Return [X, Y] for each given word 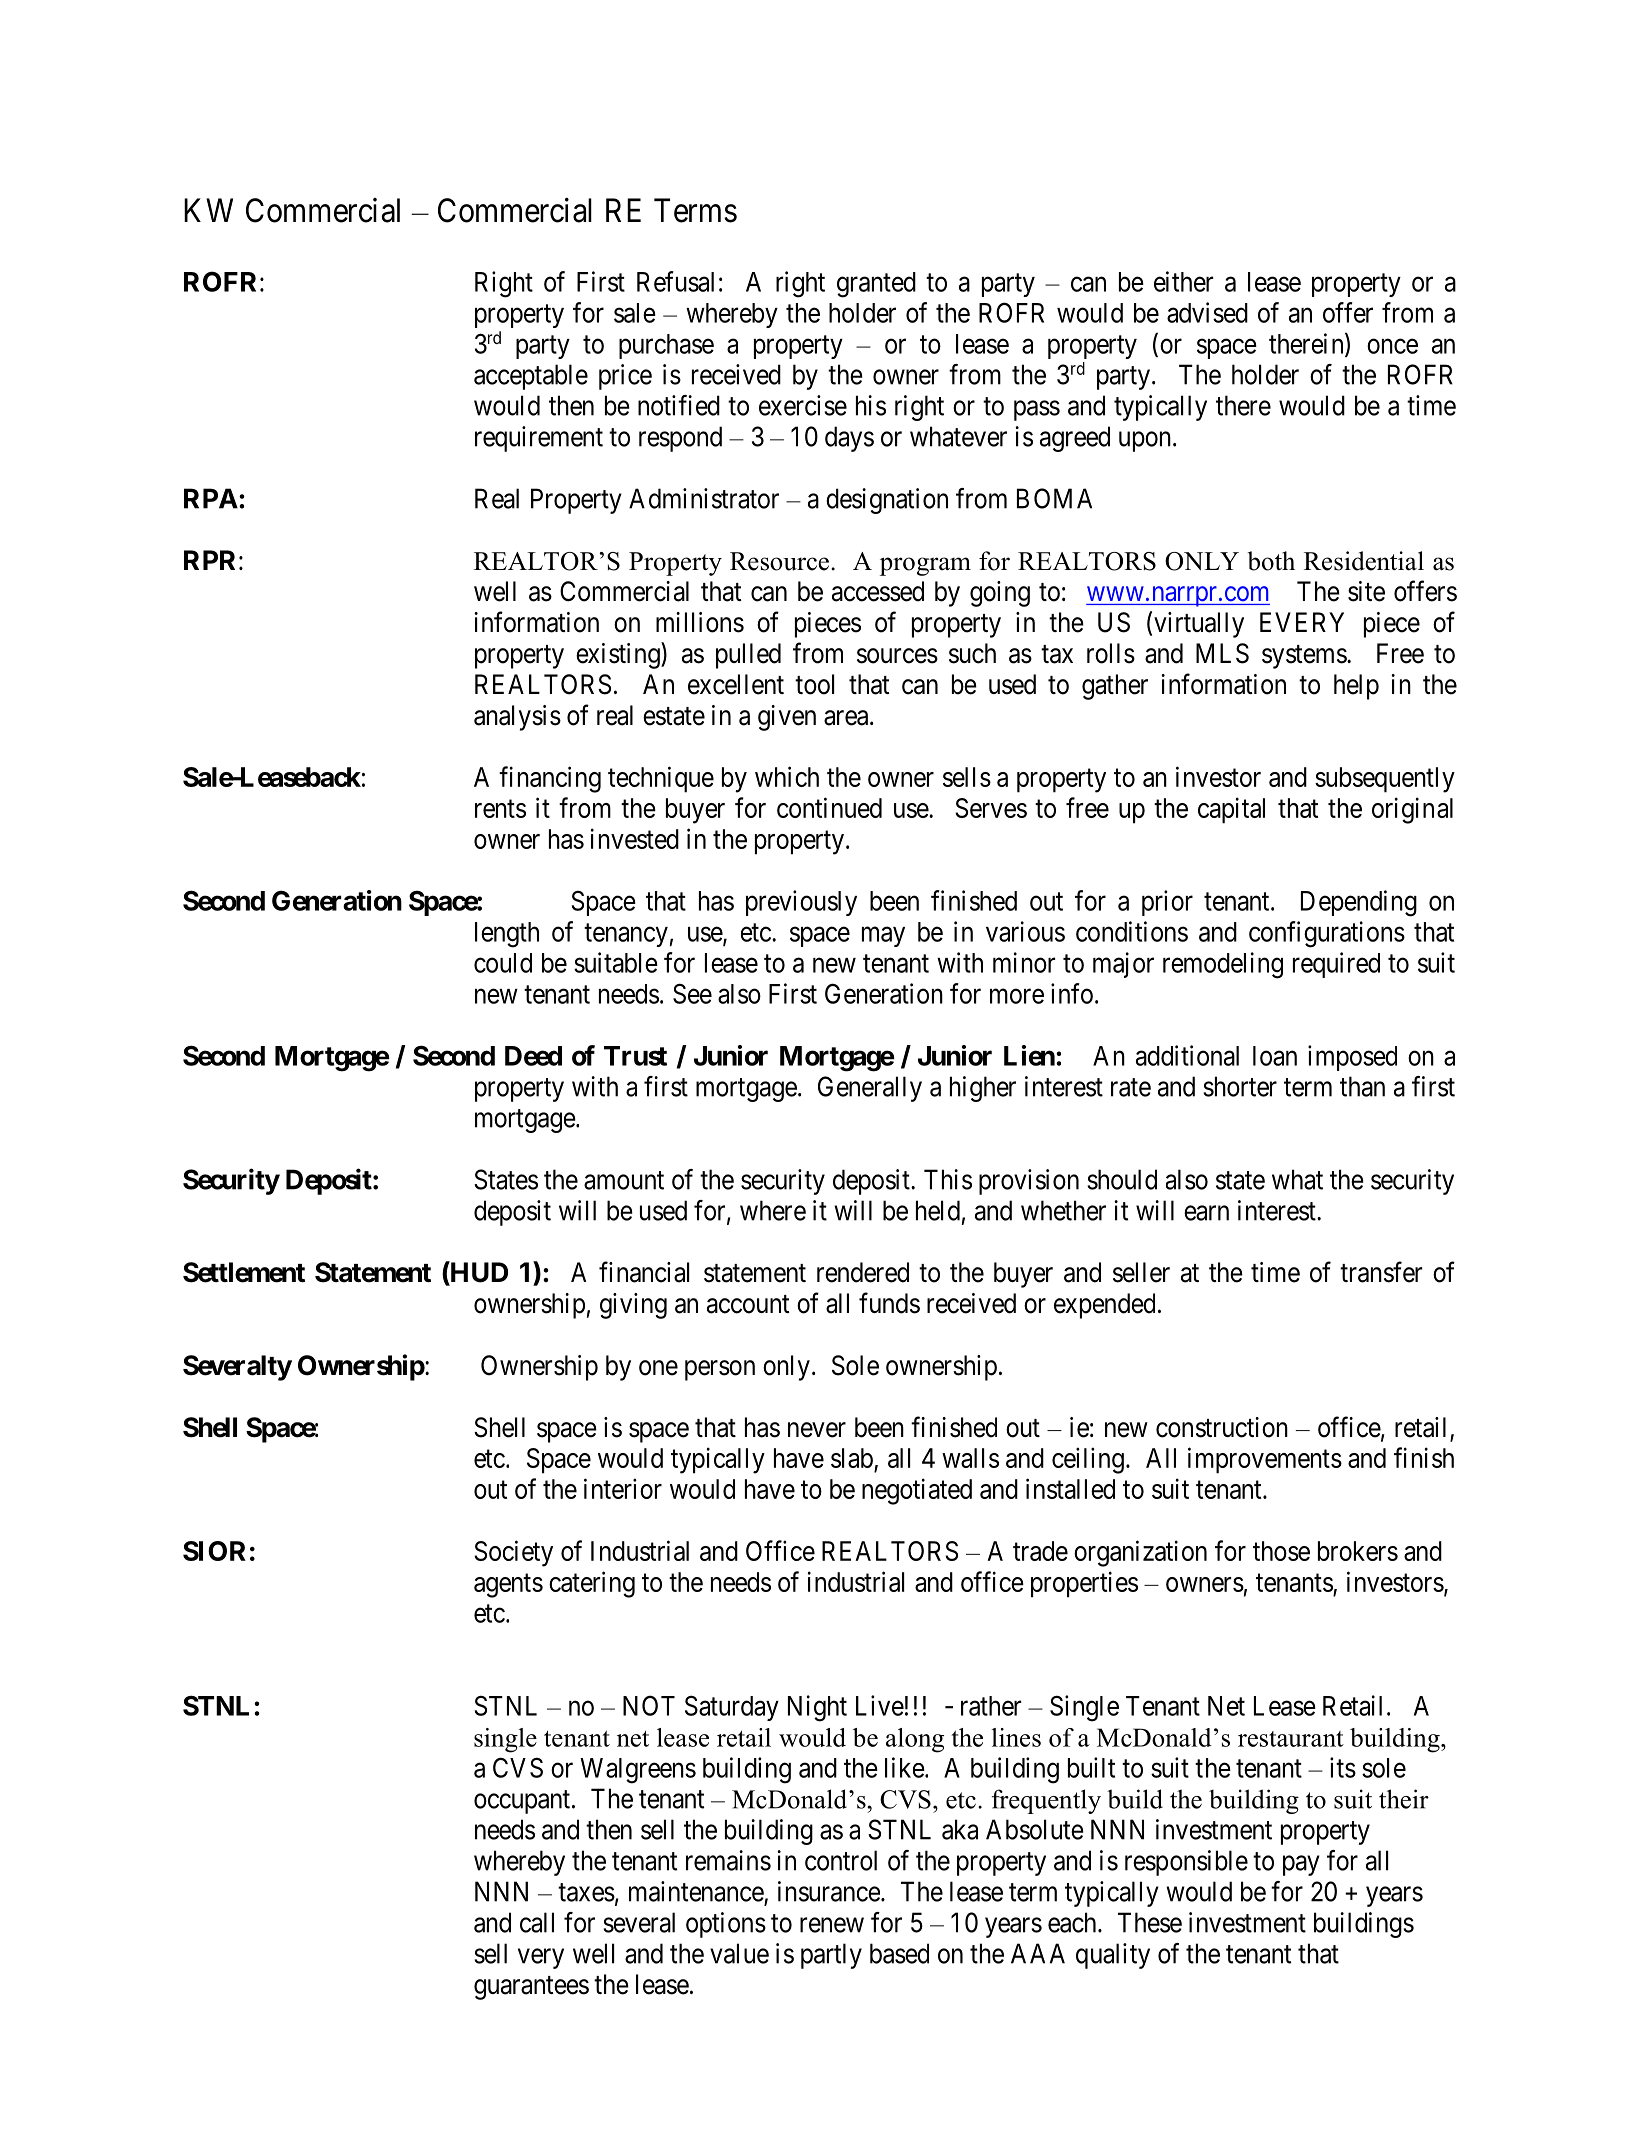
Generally [870, 1089]
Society [513, 1553]
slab [852, 1458]
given [787, 718]
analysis [517, 718]
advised [1207, 312]
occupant [523, 1802]
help [1356, 687]
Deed [533, 1056]
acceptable [531, 377]
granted [876, 285]
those [1281, 1551]
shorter [1240, 1086]
